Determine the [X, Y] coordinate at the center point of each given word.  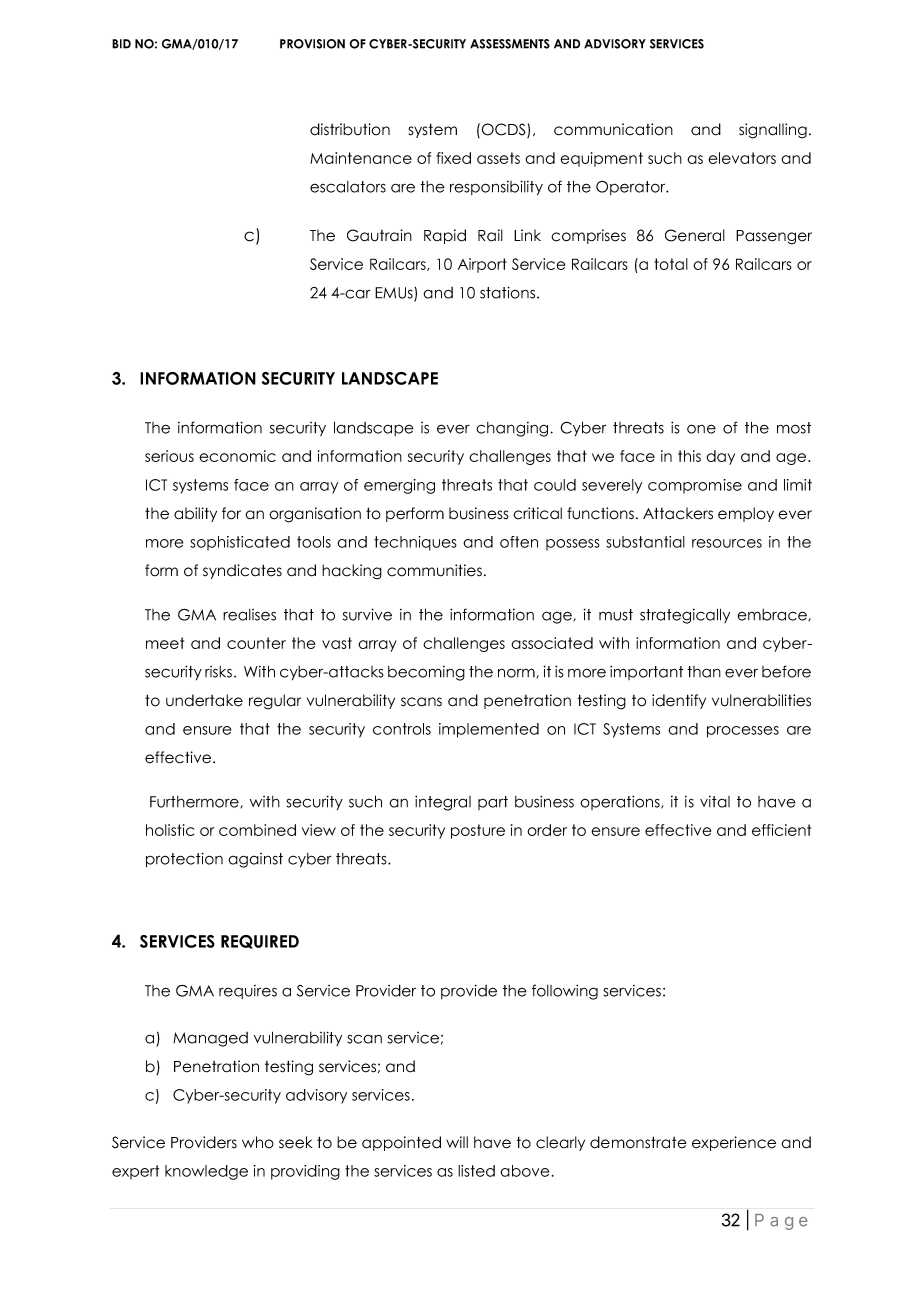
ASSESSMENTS [510, 44]
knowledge [206, 1172]
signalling [773, 131]
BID [121, 44]
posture [478, 831]
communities [434, 570]
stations [509, 292]
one [701, 429]
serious [169, 456]
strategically [685, 616]
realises [249, 615]
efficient [781, 830]
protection [184, 860]
